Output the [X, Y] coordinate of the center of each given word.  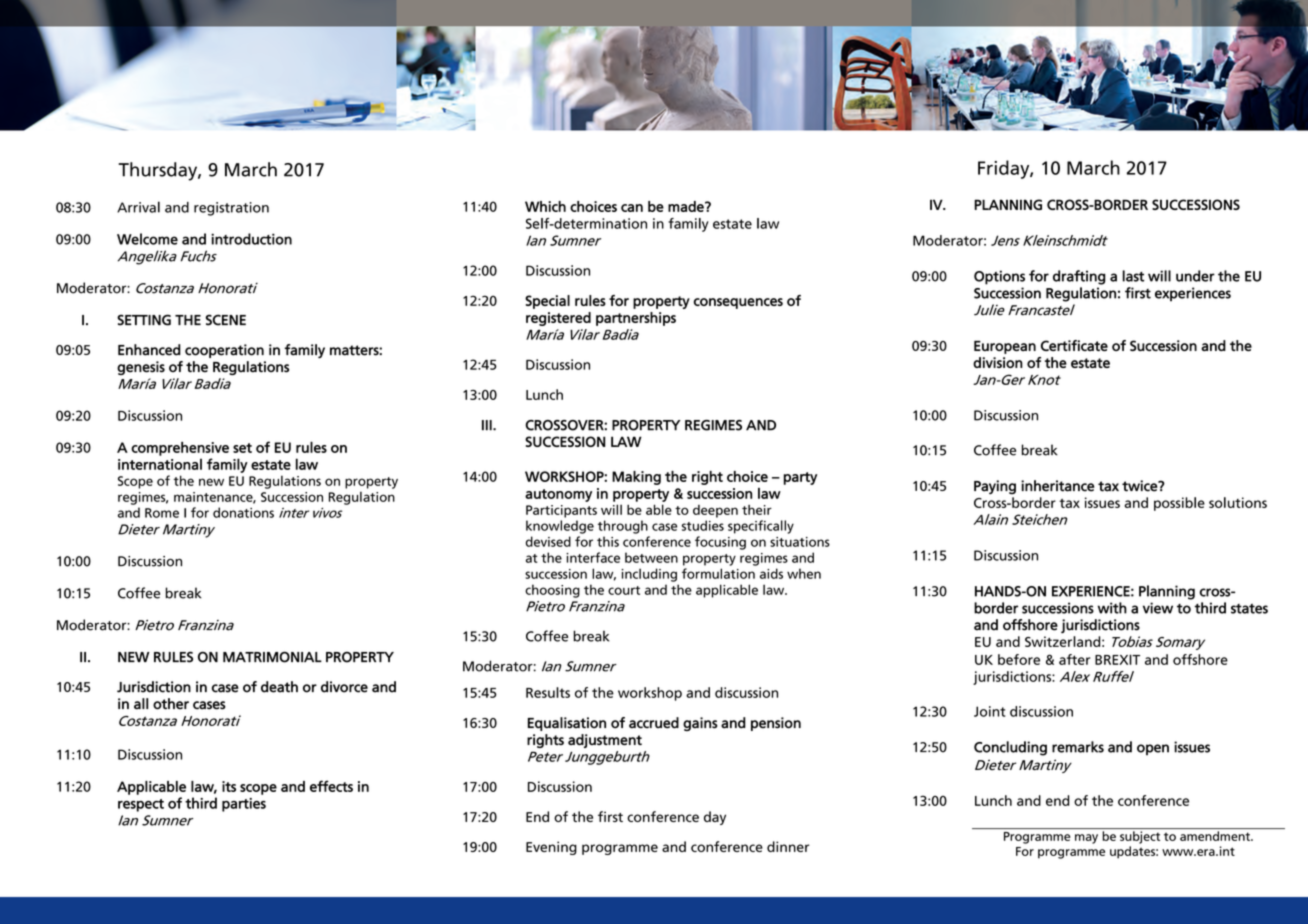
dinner [788, 846]
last [1133, 276]
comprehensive [180, 448]
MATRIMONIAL [272, 657]
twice [1140, 486]
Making [636, 478]
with [1112, 608]
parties [244, 805]
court [624, 590]
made [687, 206]
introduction [251, 239]
